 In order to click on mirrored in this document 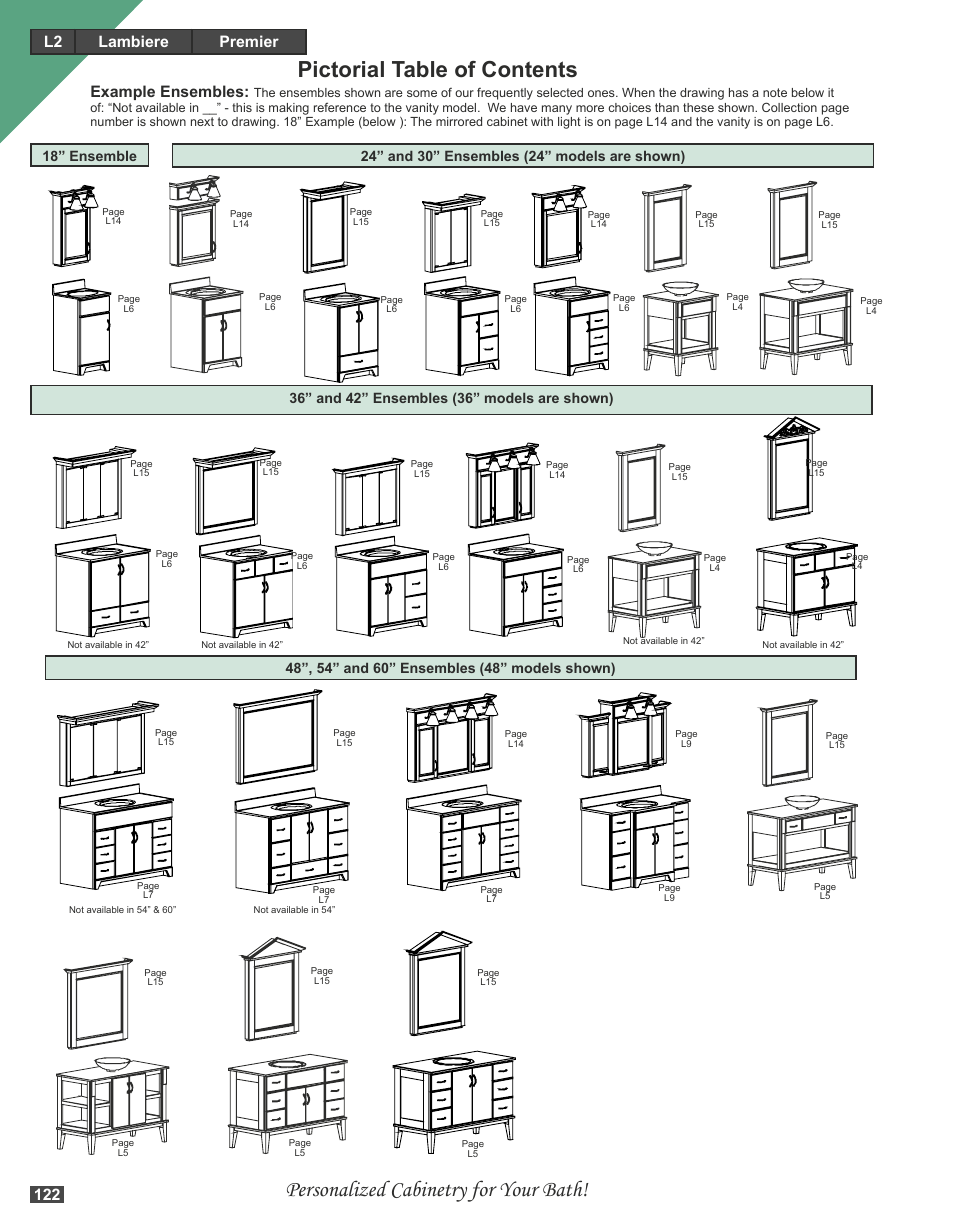, I will do `click(459, 121)`.
